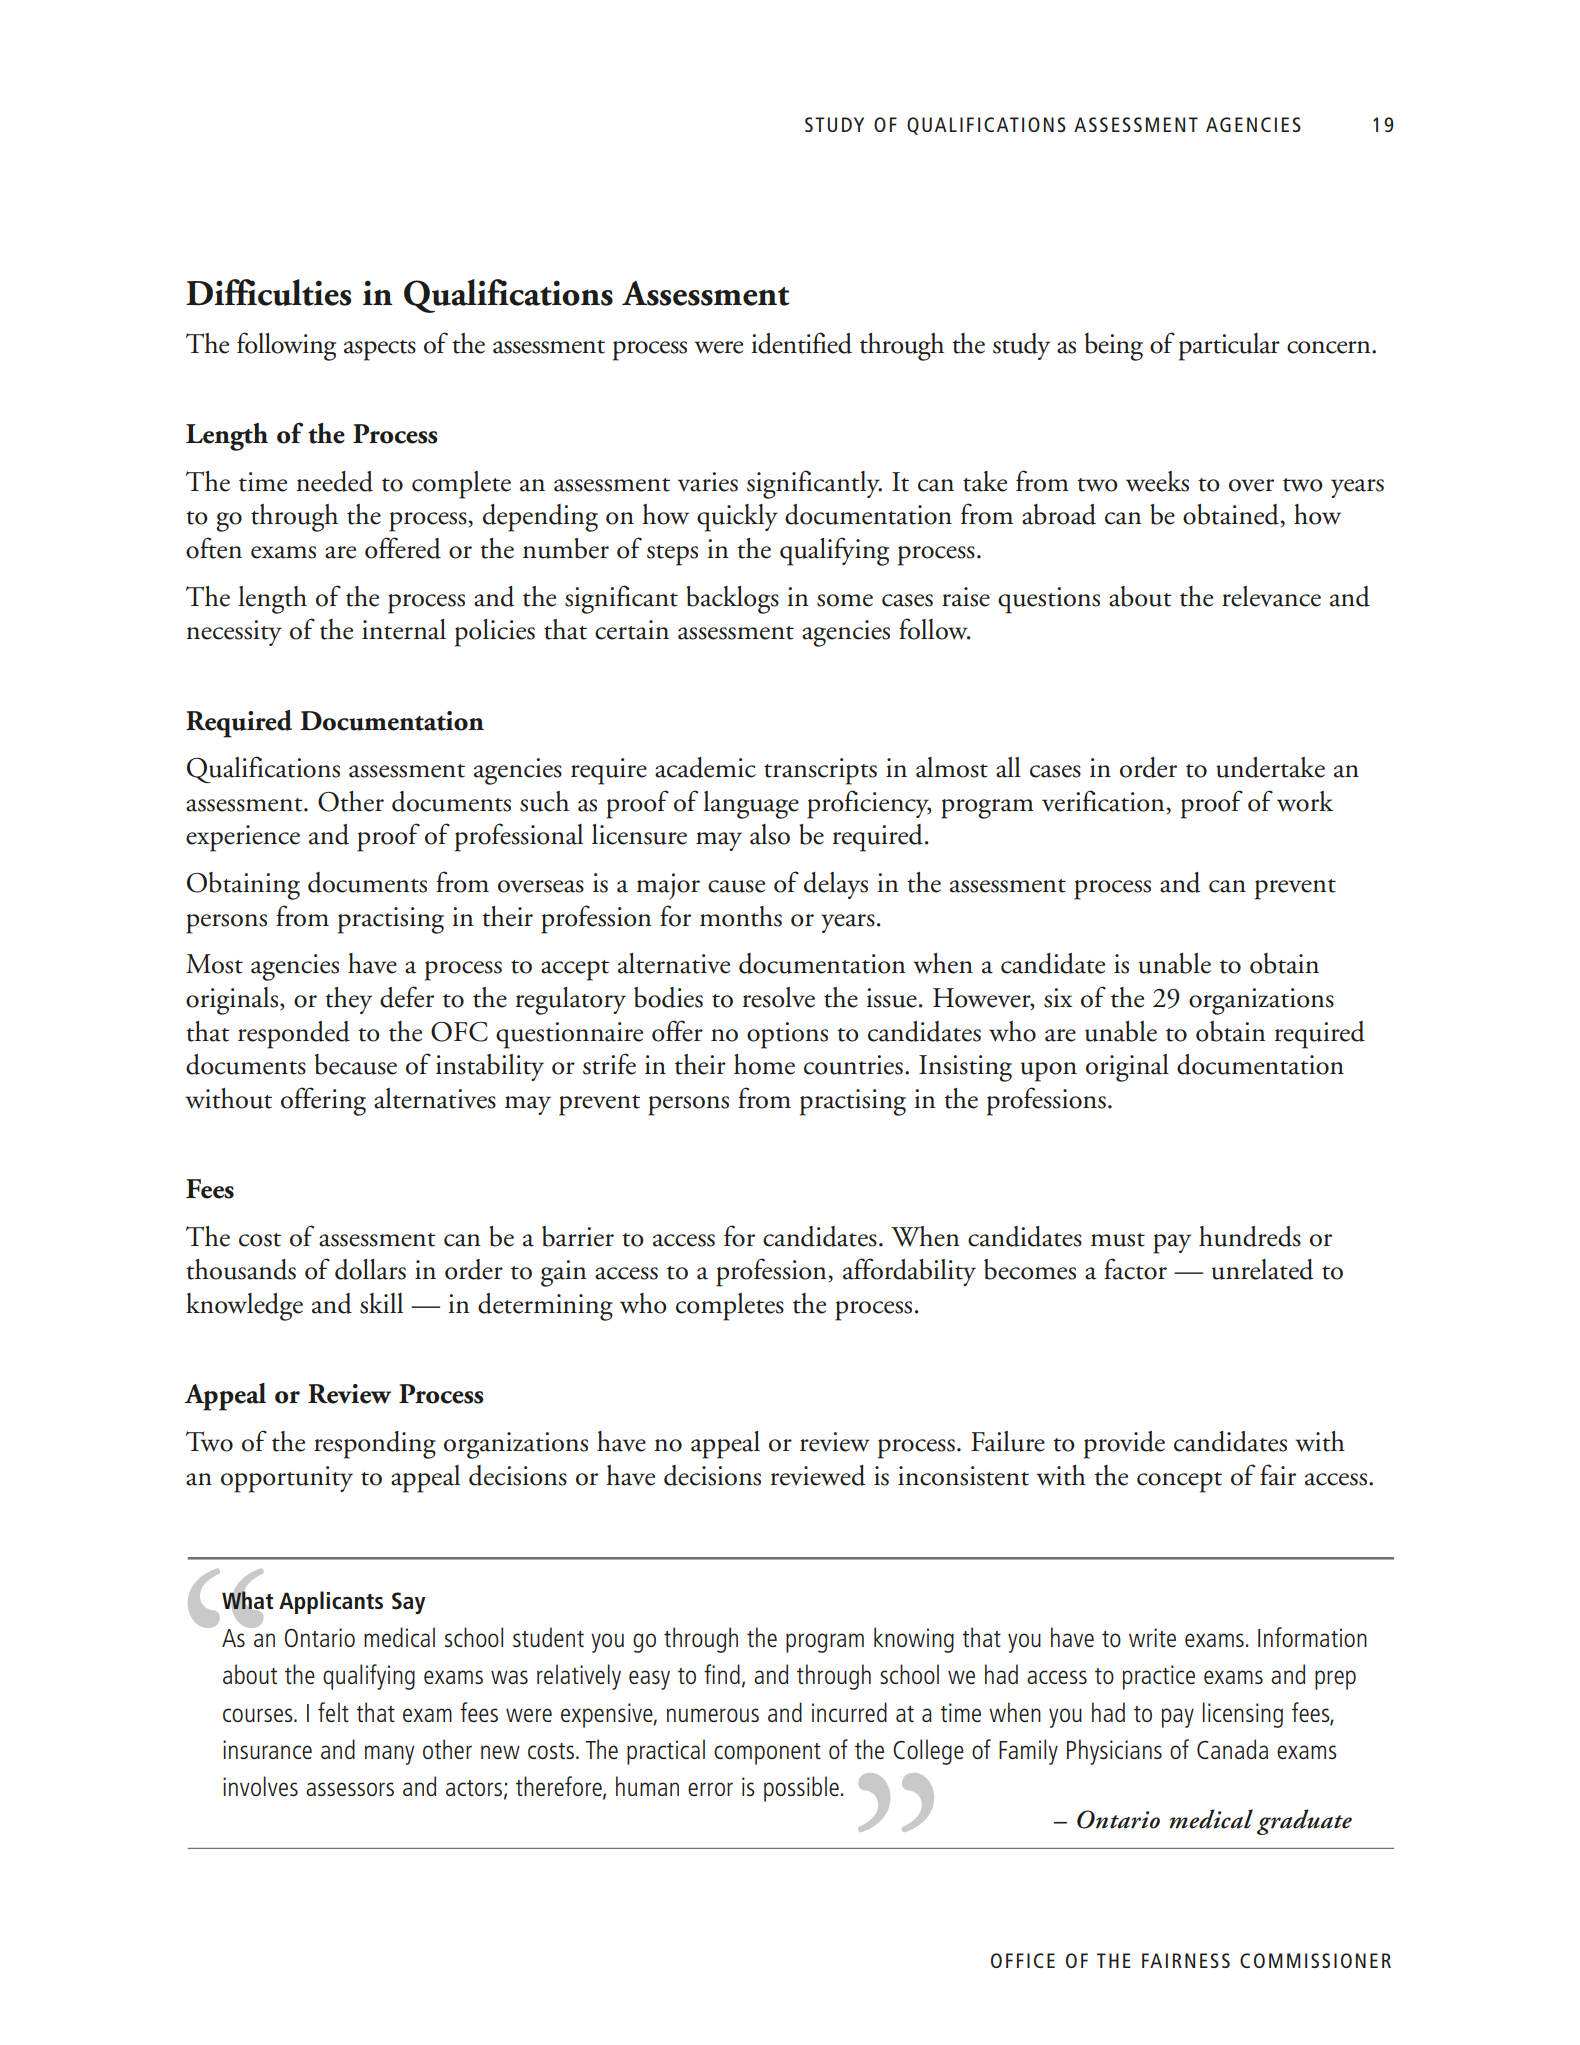 Image resolution: width=1580 pixels, height=2045 pixels. I want to click on possible, so click(801, 1789).
